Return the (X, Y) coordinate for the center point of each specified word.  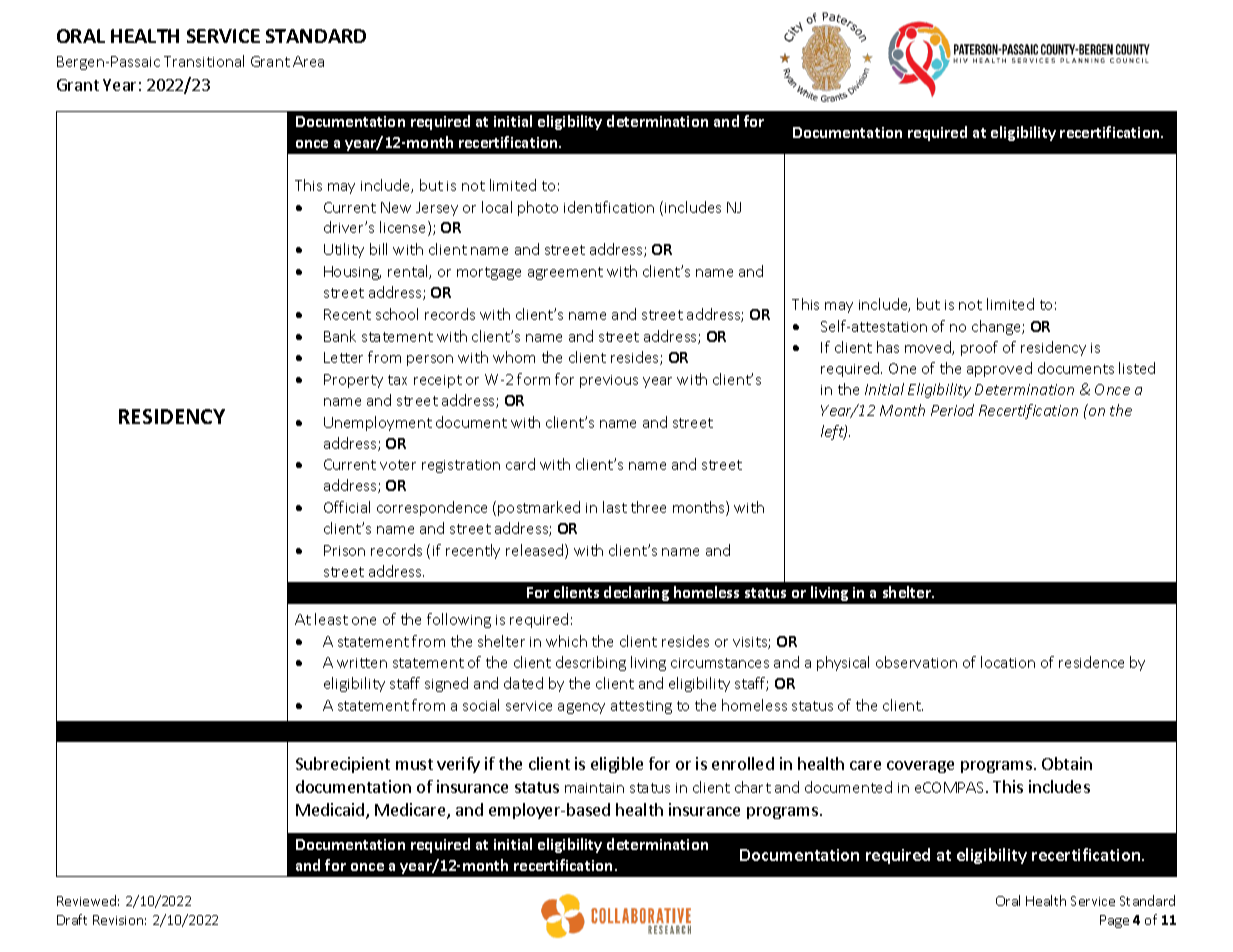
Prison (344, 550)
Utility (344, 250)
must (414, 764)
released (536, 551)
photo (538, 208)
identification (609, 207)
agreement (565, 273)
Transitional (204, 61)
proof (979, 348)
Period (952, 410)
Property (353, 381)
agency (581, 708)
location (1008, 662)
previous (609, 381)
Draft (72, 919)
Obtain (1067, 763)
